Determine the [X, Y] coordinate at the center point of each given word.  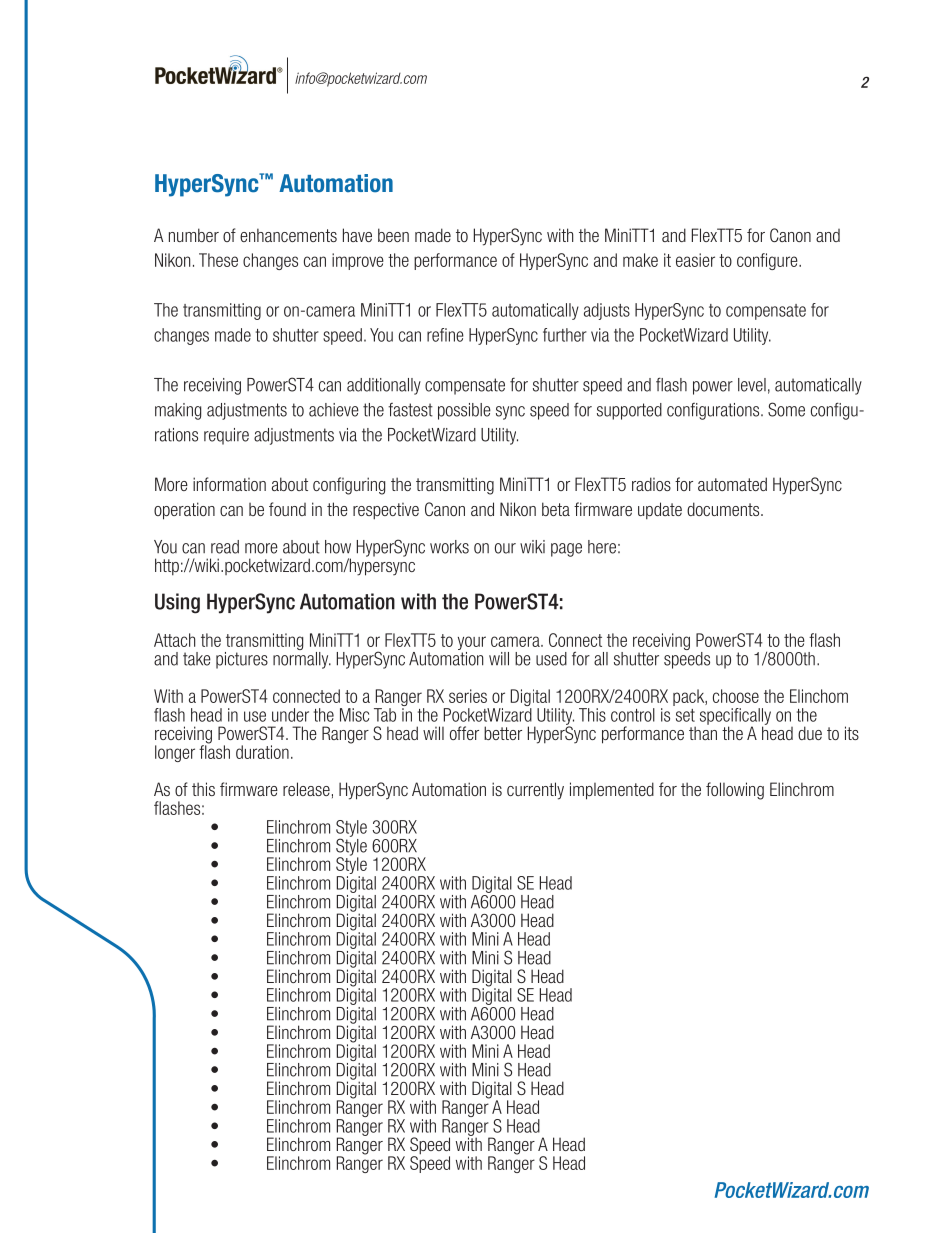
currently [535, 791]
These [218, 260]
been [393, 235]
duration [262, 752]
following [735, 791]
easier [695, 260]
